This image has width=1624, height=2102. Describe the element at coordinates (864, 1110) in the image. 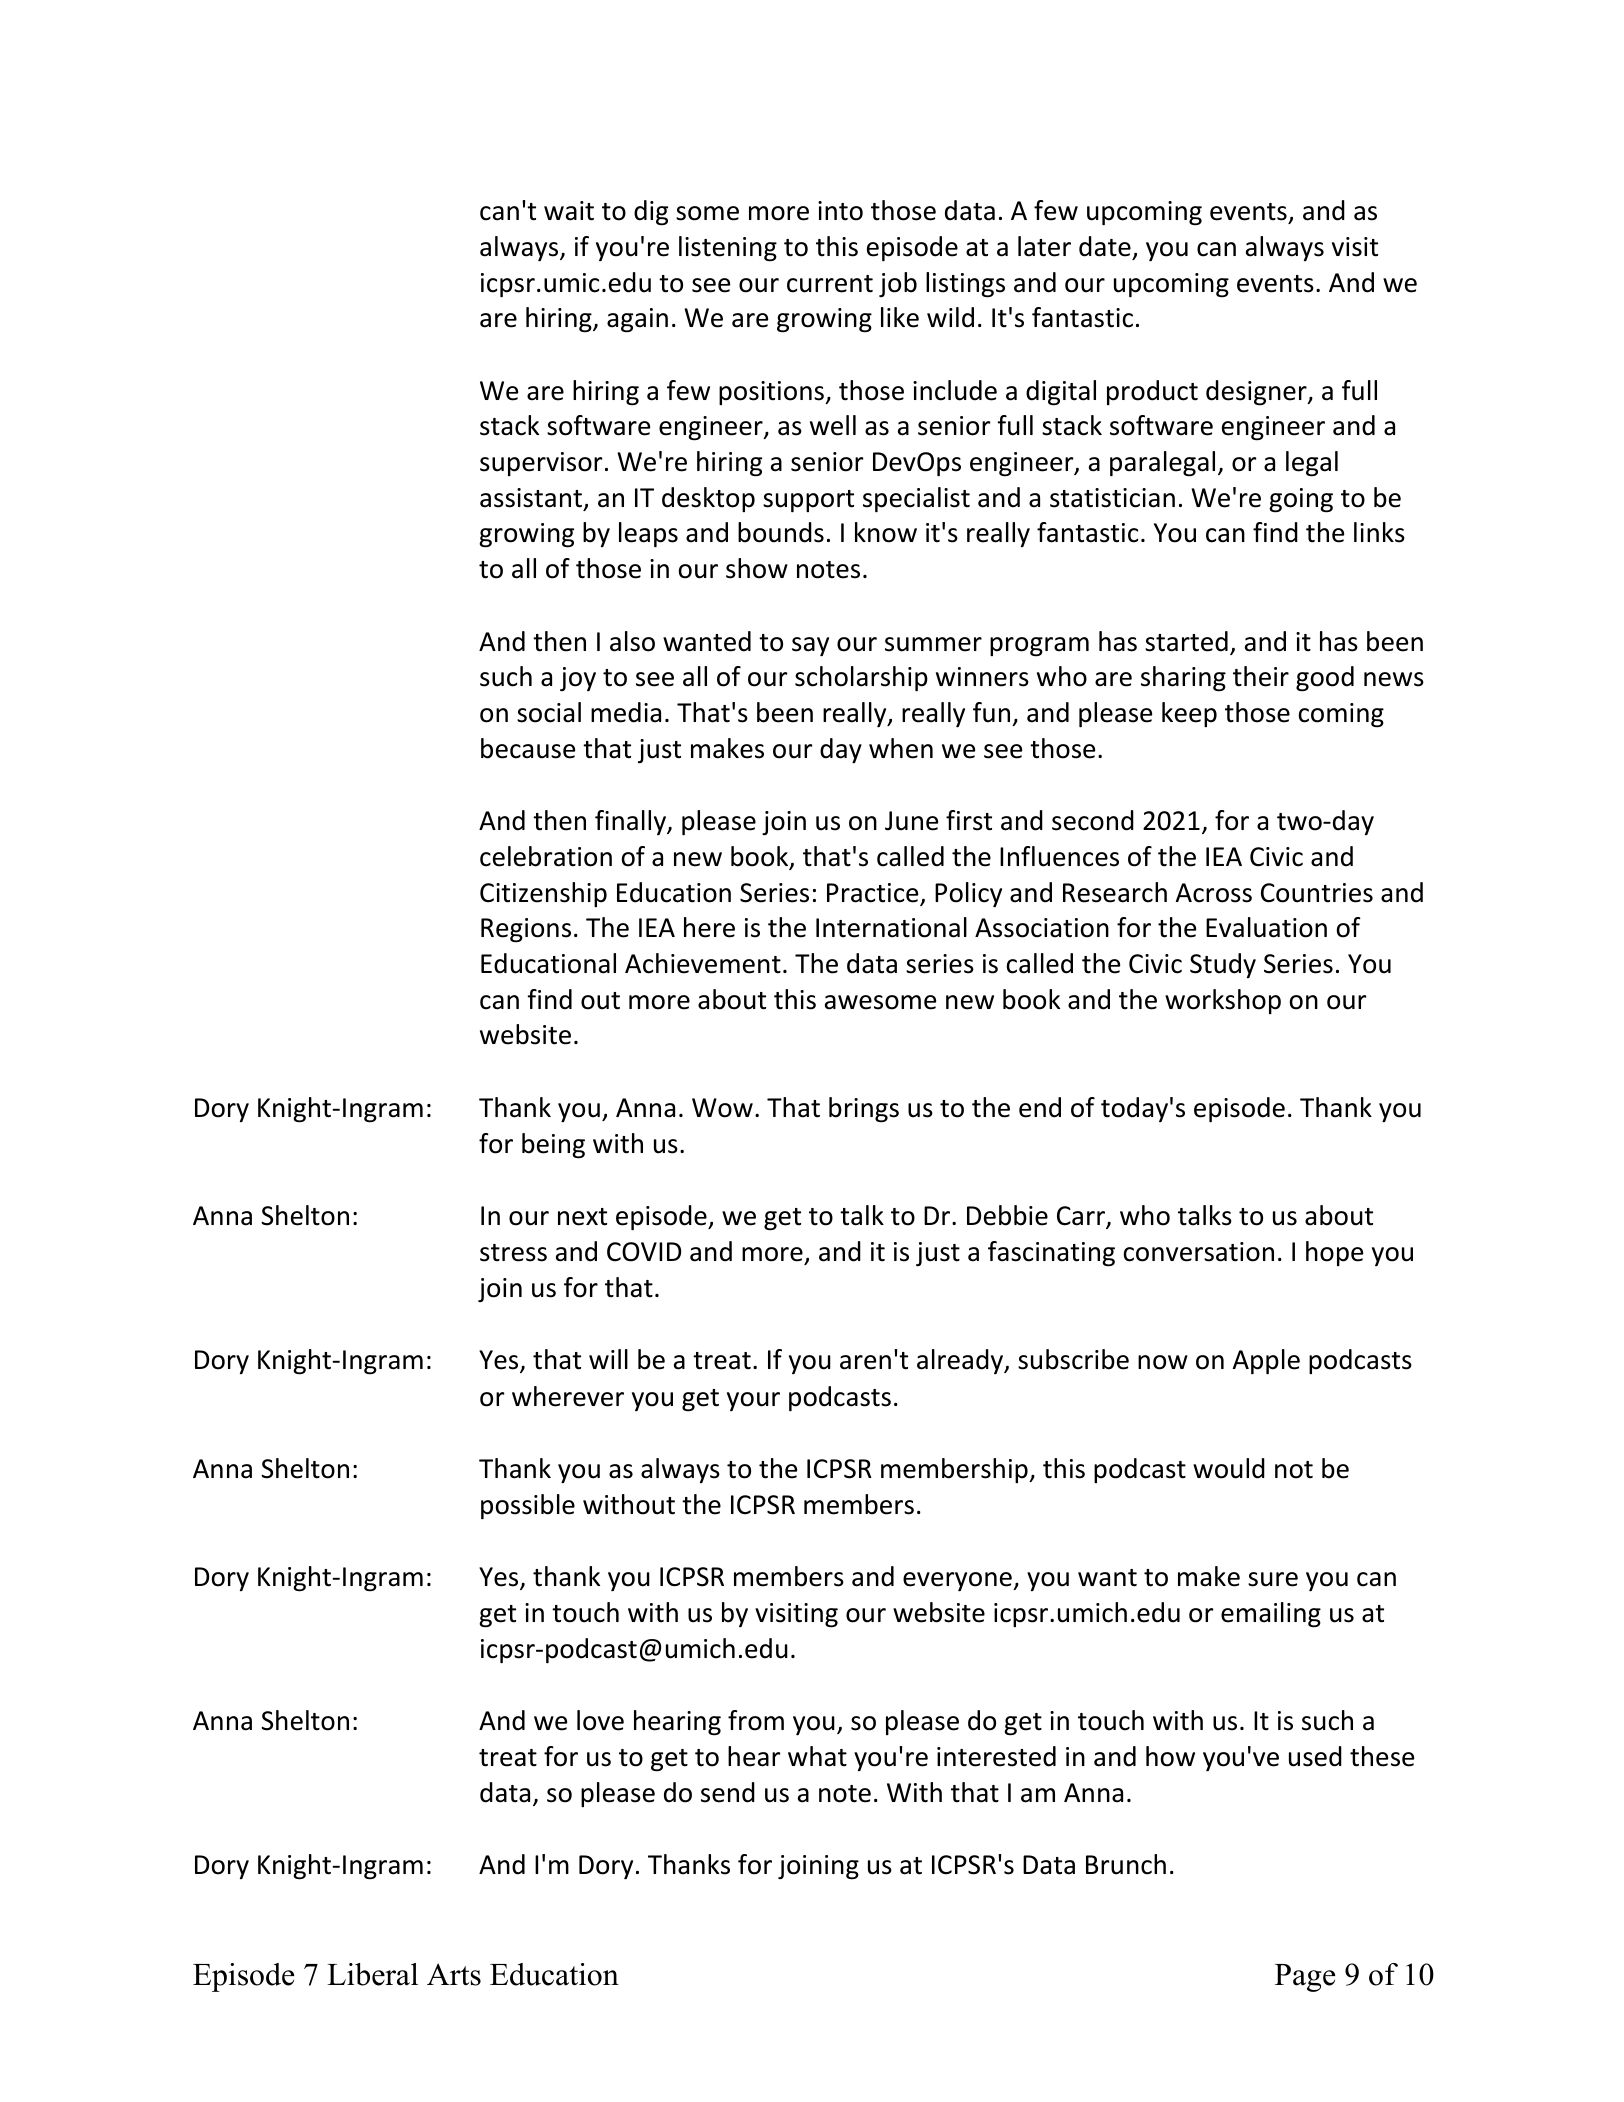

I see `brings` at that location.
